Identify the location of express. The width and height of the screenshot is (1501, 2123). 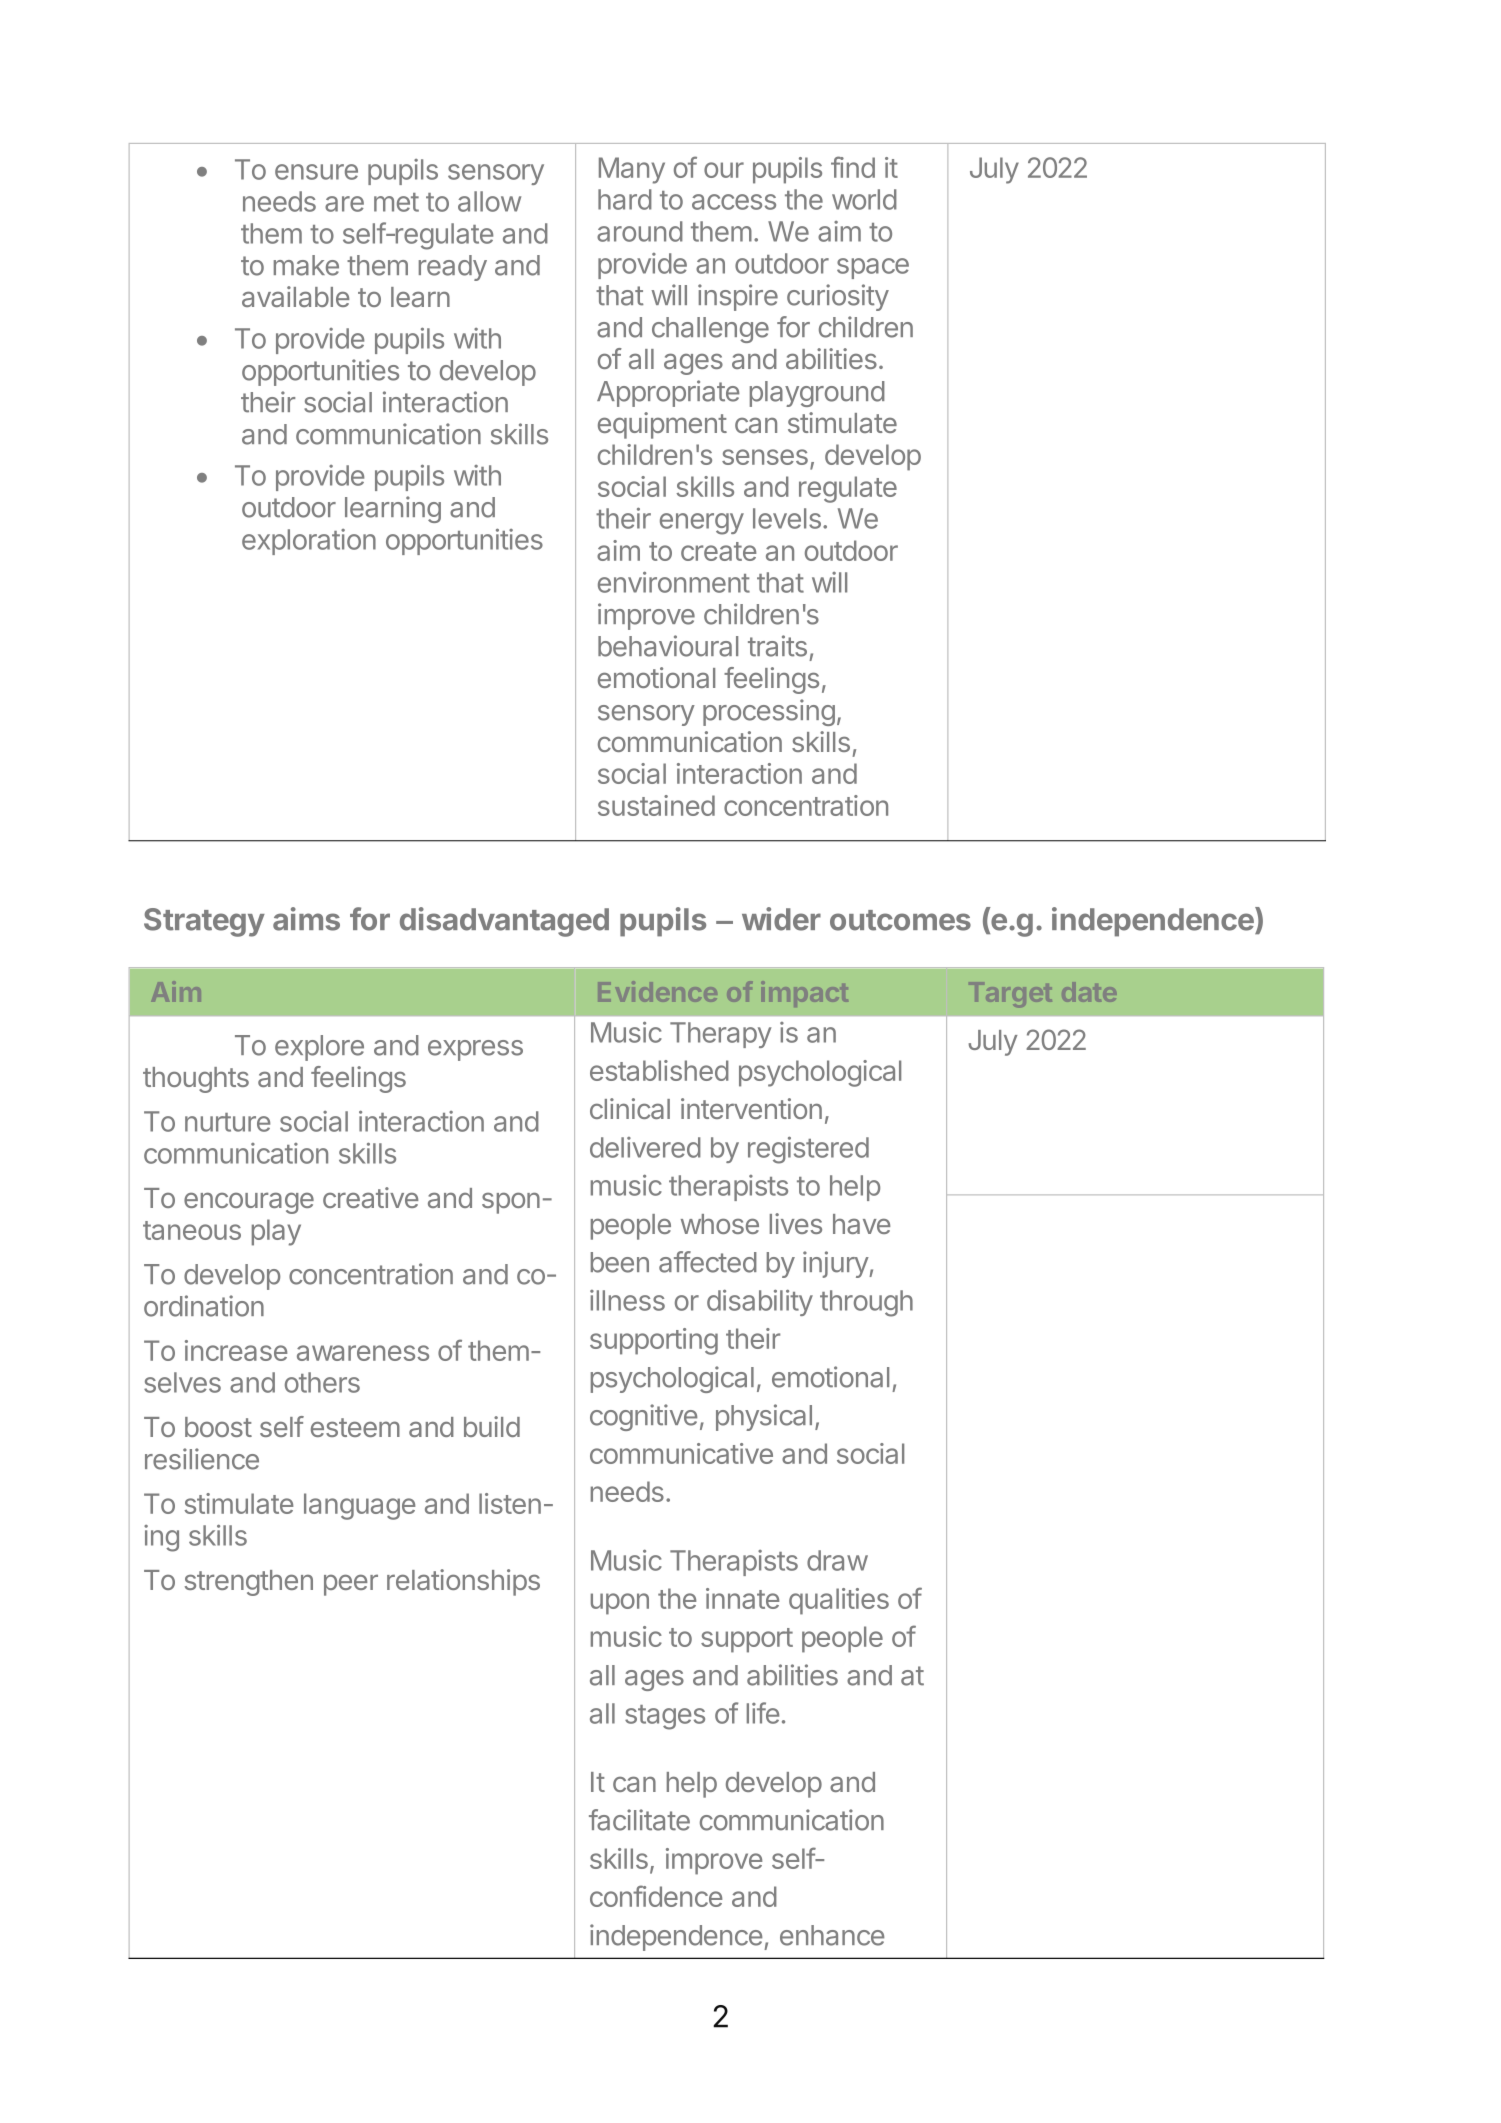
(475, 1050).
